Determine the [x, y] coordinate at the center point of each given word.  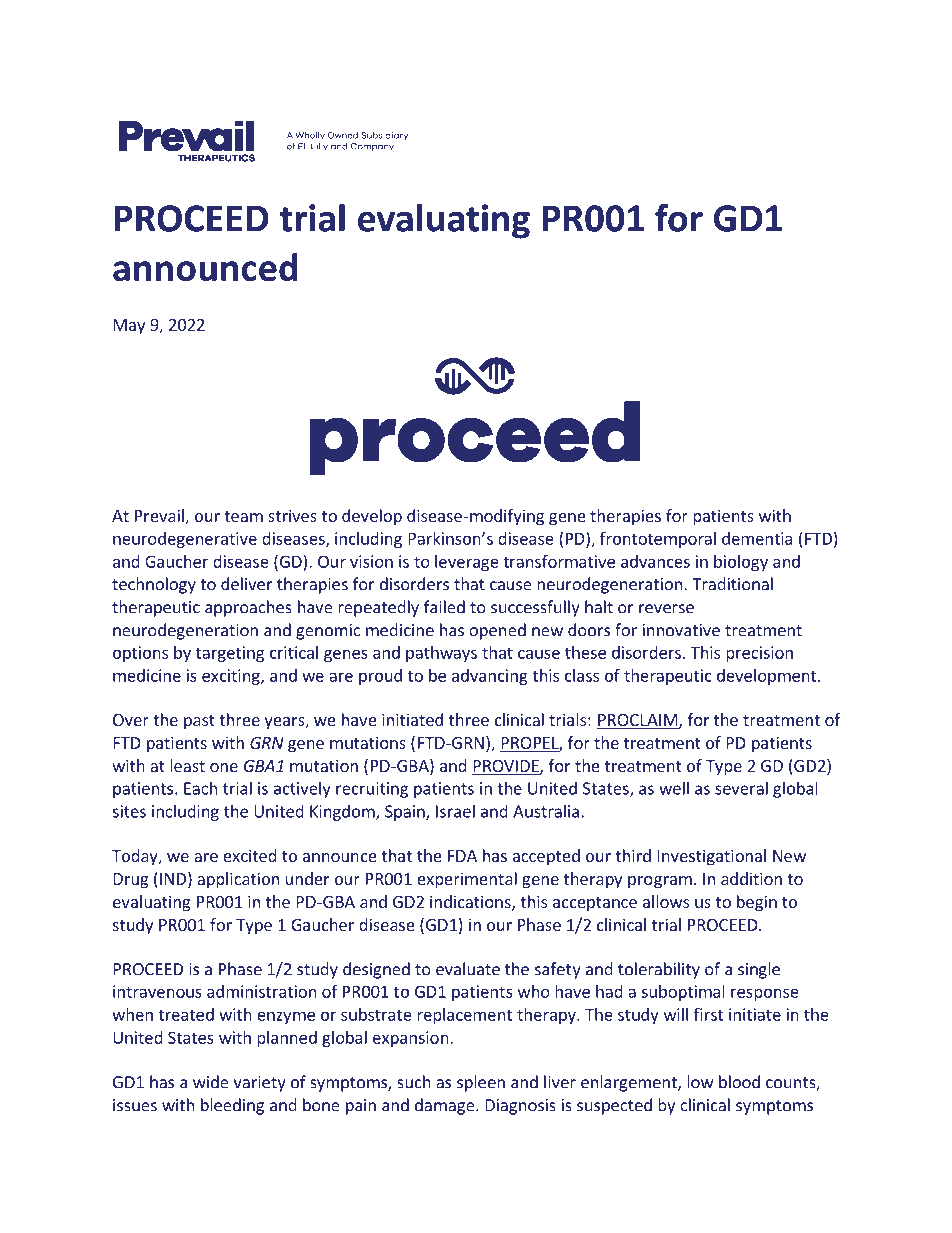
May [129, 327]
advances [655, 561]
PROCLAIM [638, 721]
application [238, 880]
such [414, 1082]
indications [471, 903]
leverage [467, 563]
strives [292, 515]
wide [211, 1082]
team [243, 516]
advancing [490, 677]
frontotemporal [658, 540]
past [199, 722]
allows [666, 901]
